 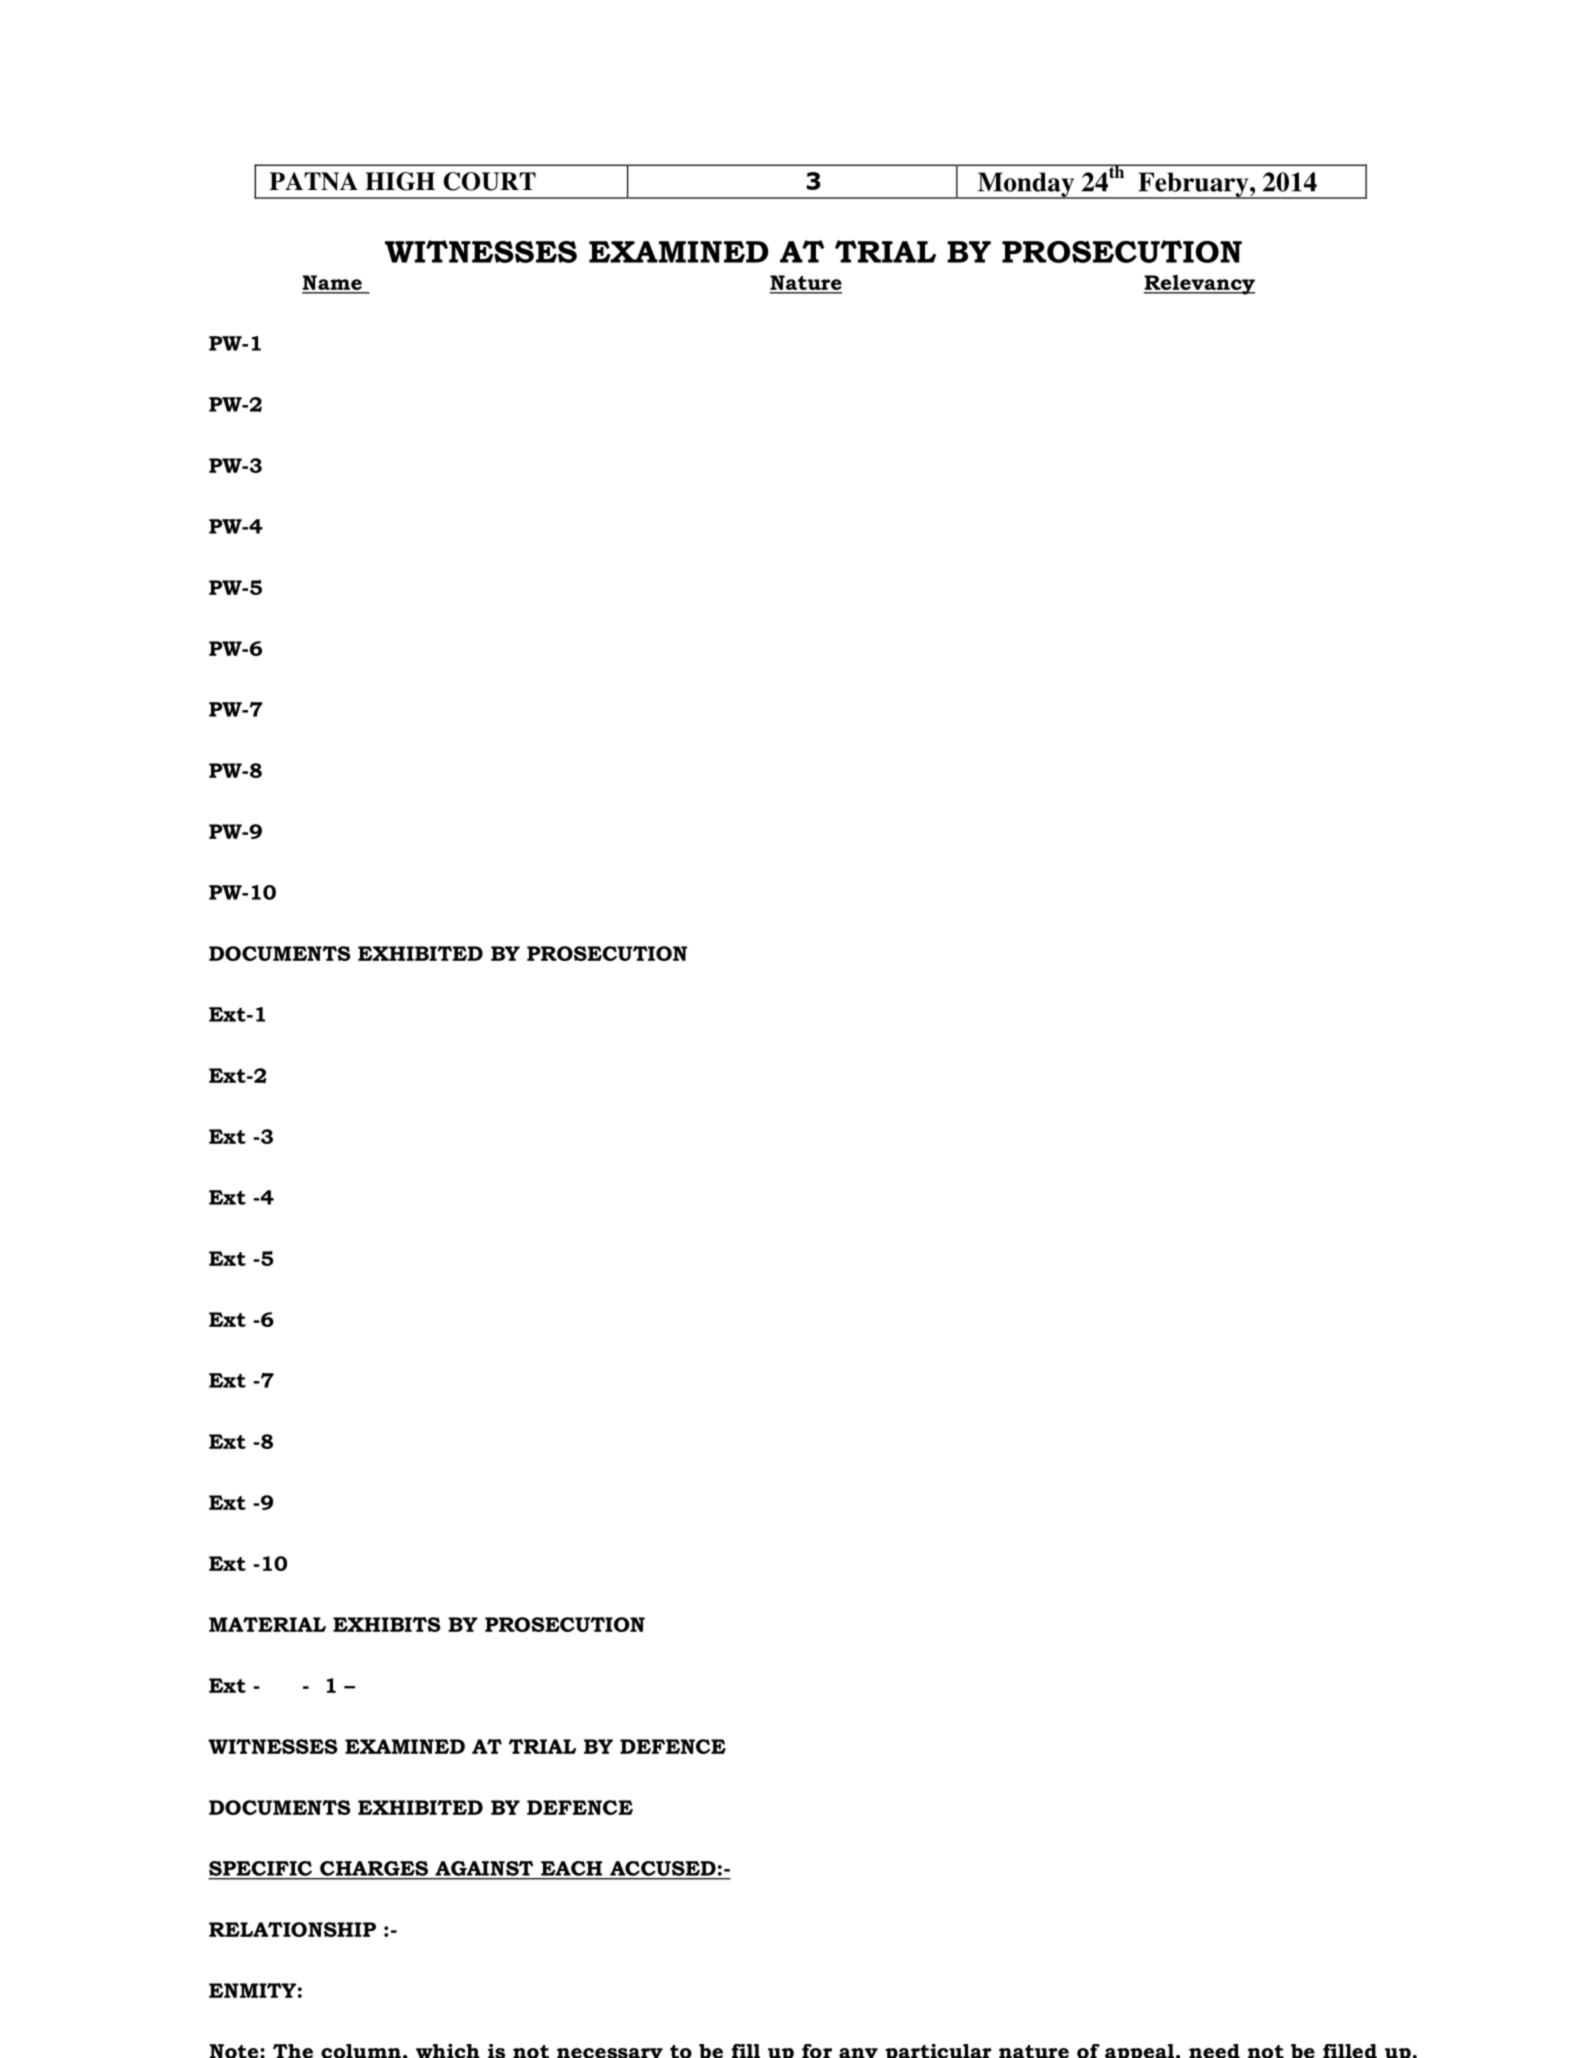 I want to click on AGAINST, so click(x=484, y=1868).
